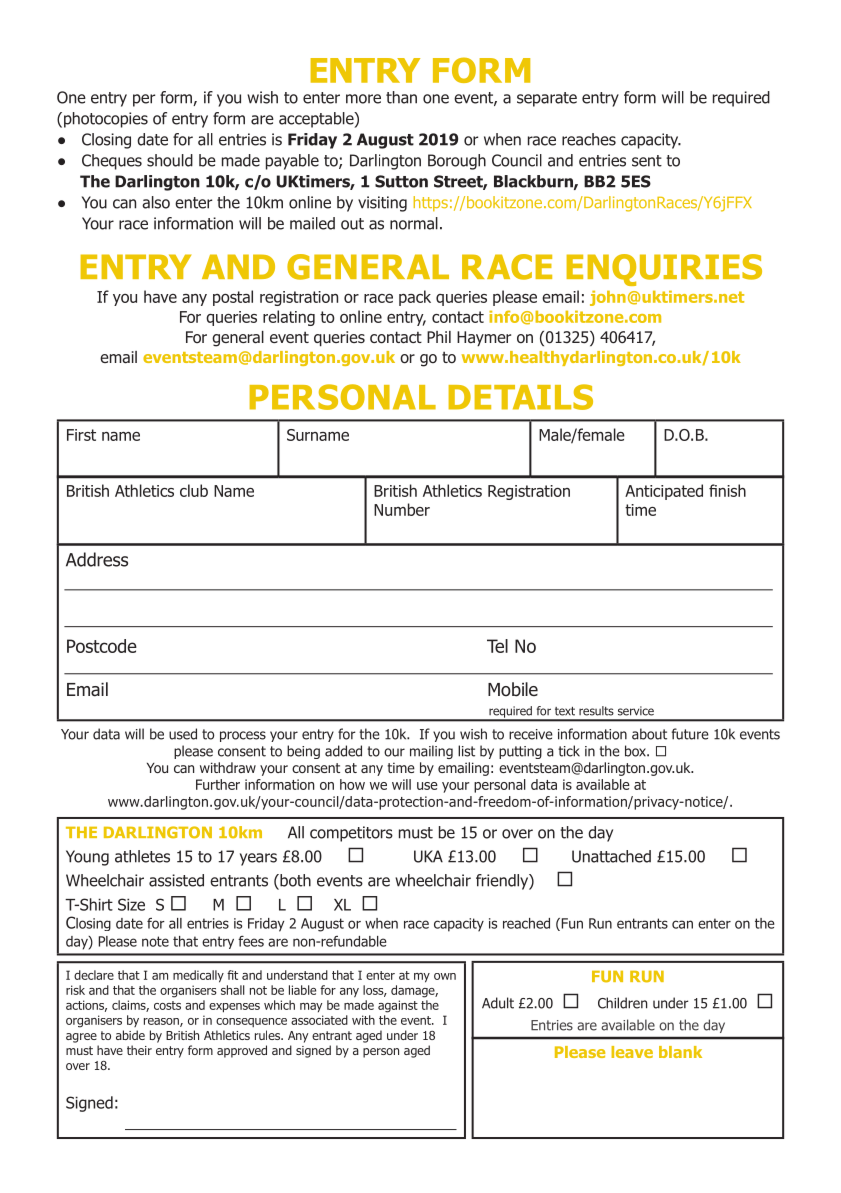 The image size is (841, 1193). What do you see at coordinates (167, 1005) in the document?
I see `costs` at bounding box center [167, 1005].
